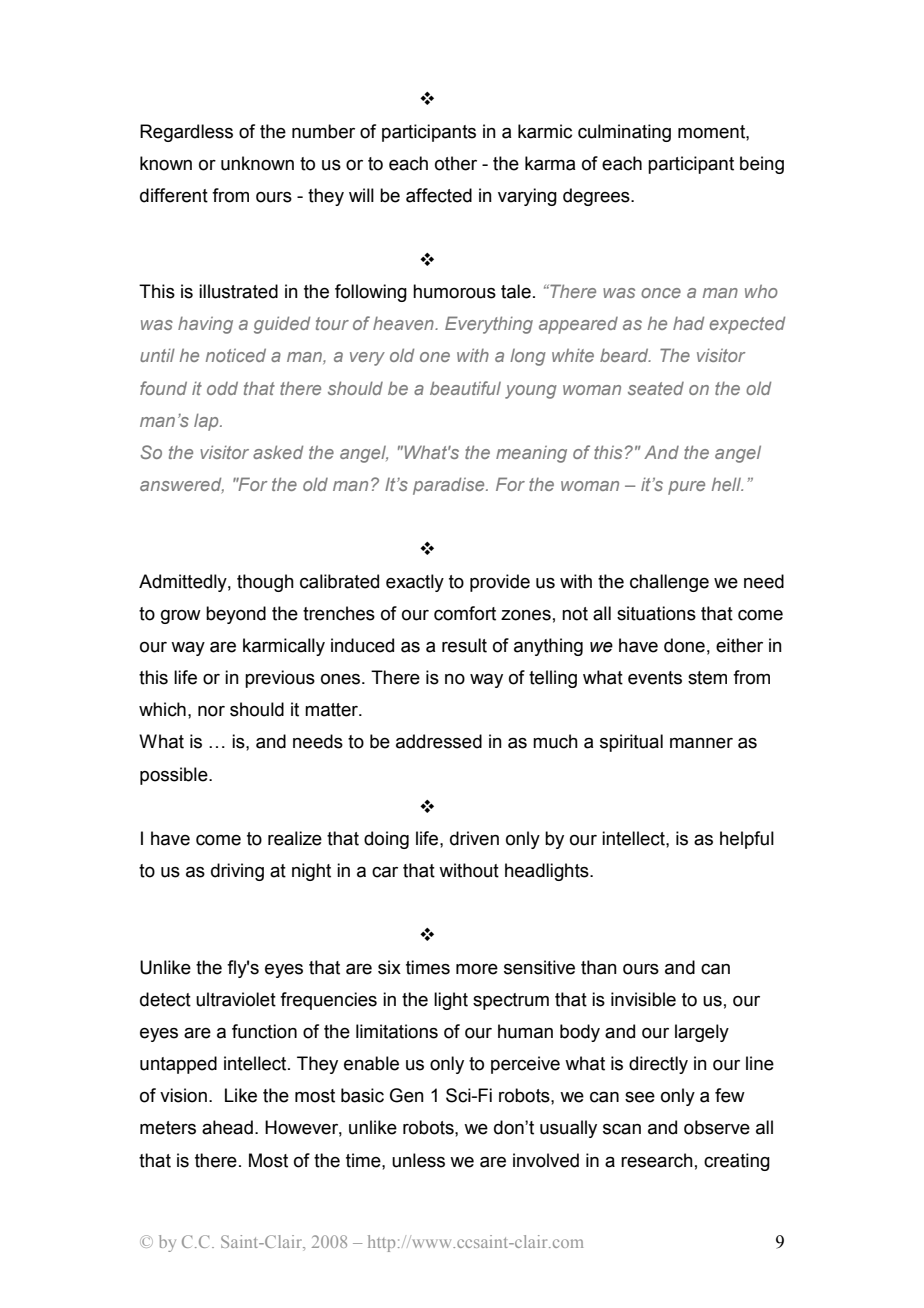  Describe the element at coordinates (175, 776) in the document. I see `possible` at that location.
